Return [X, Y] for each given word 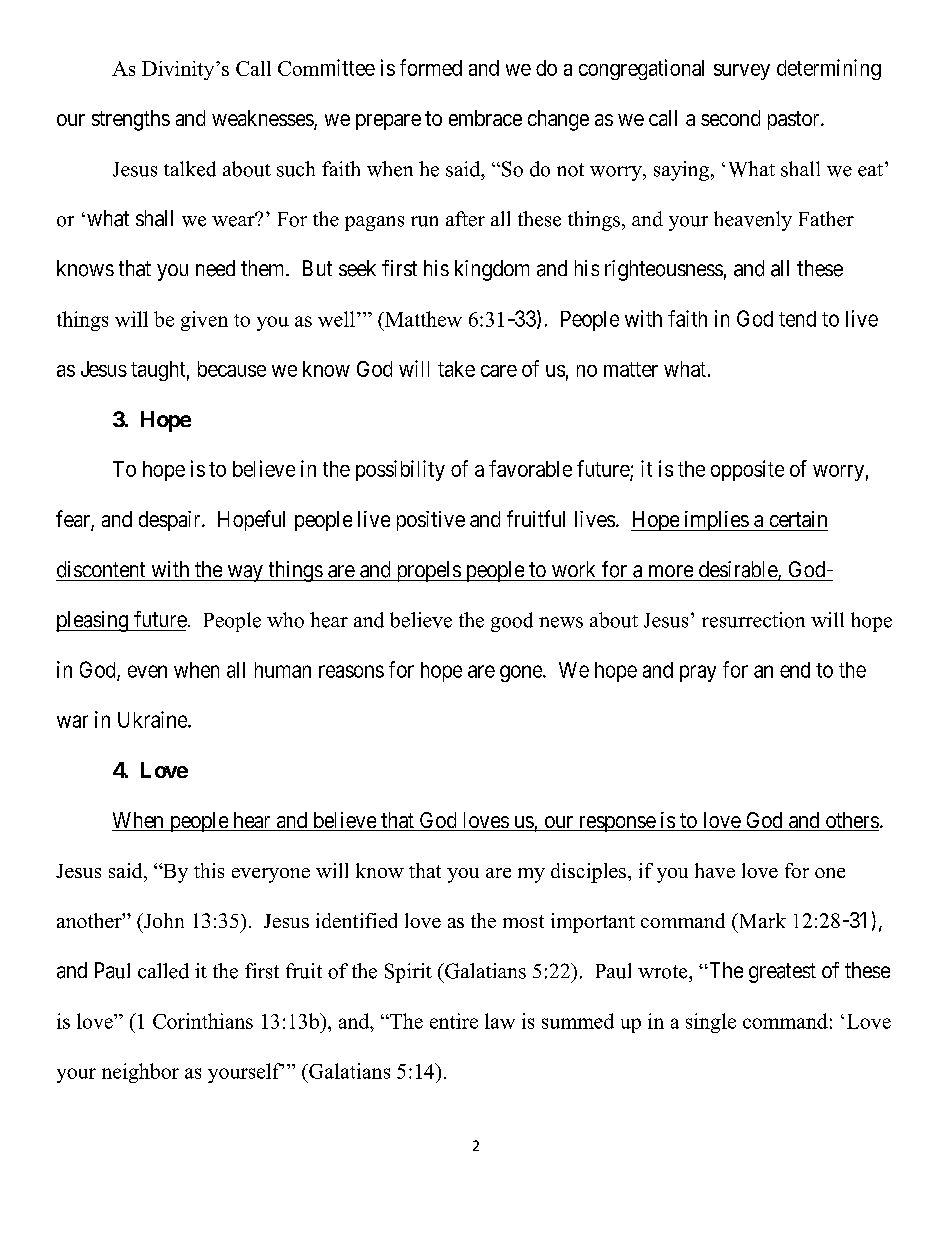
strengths [131, 120]
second [730, 118]
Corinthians [203, 1021]
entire [454, 1021]
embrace [485, 118]
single [711, 1023]
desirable [739, 570]
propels [428, 571]
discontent [101, 569]
